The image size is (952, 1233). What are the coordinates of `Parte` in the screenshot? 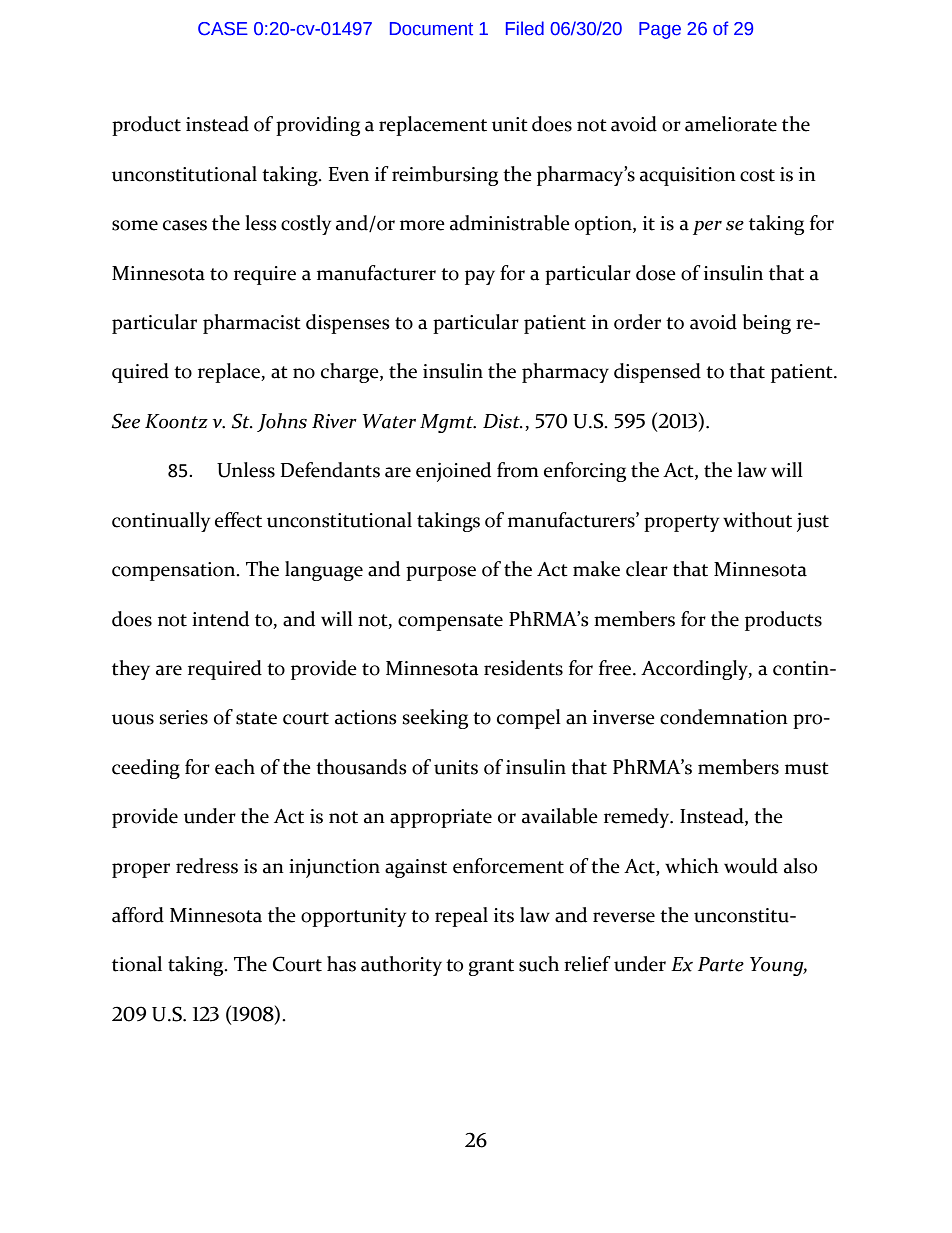 It's located at (721, 964).
